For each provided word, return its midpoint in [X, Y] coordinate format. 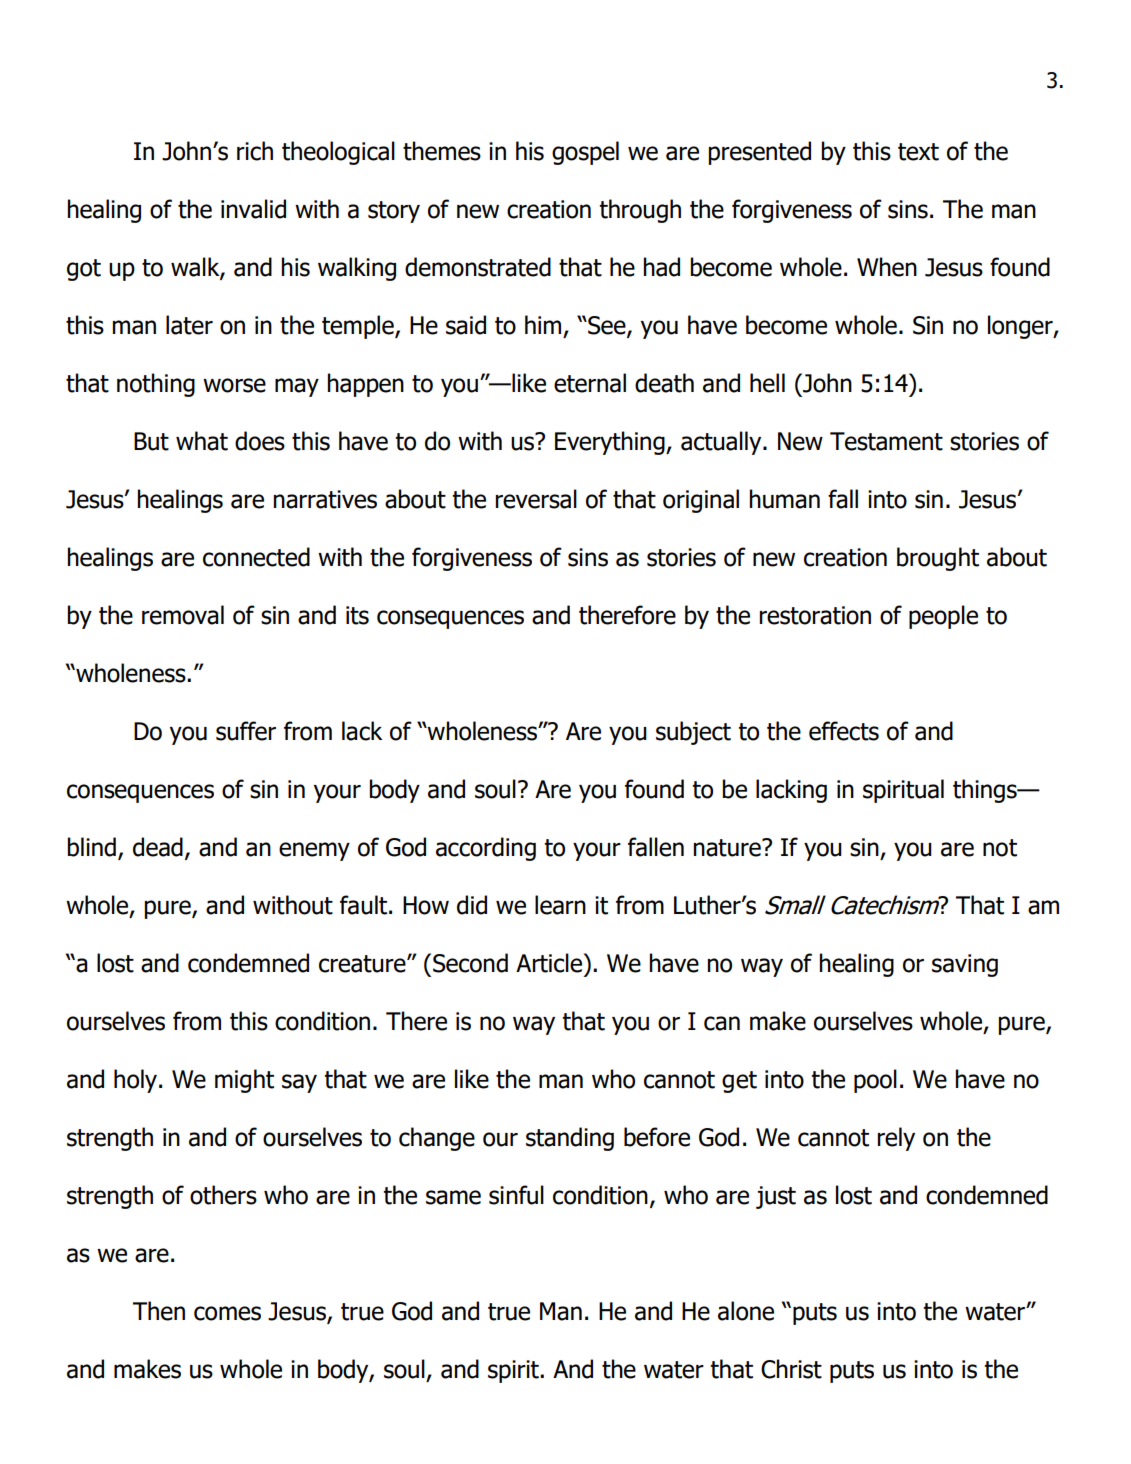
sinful [516, 1195]
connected [256, 557]
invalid [253, 209]
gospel [585, 153]
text [918, 152]
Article [550, 963]
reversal [536, 499]
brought [938, 559]
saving [965, 965]
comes [227, 1313]
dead [158, 847]
